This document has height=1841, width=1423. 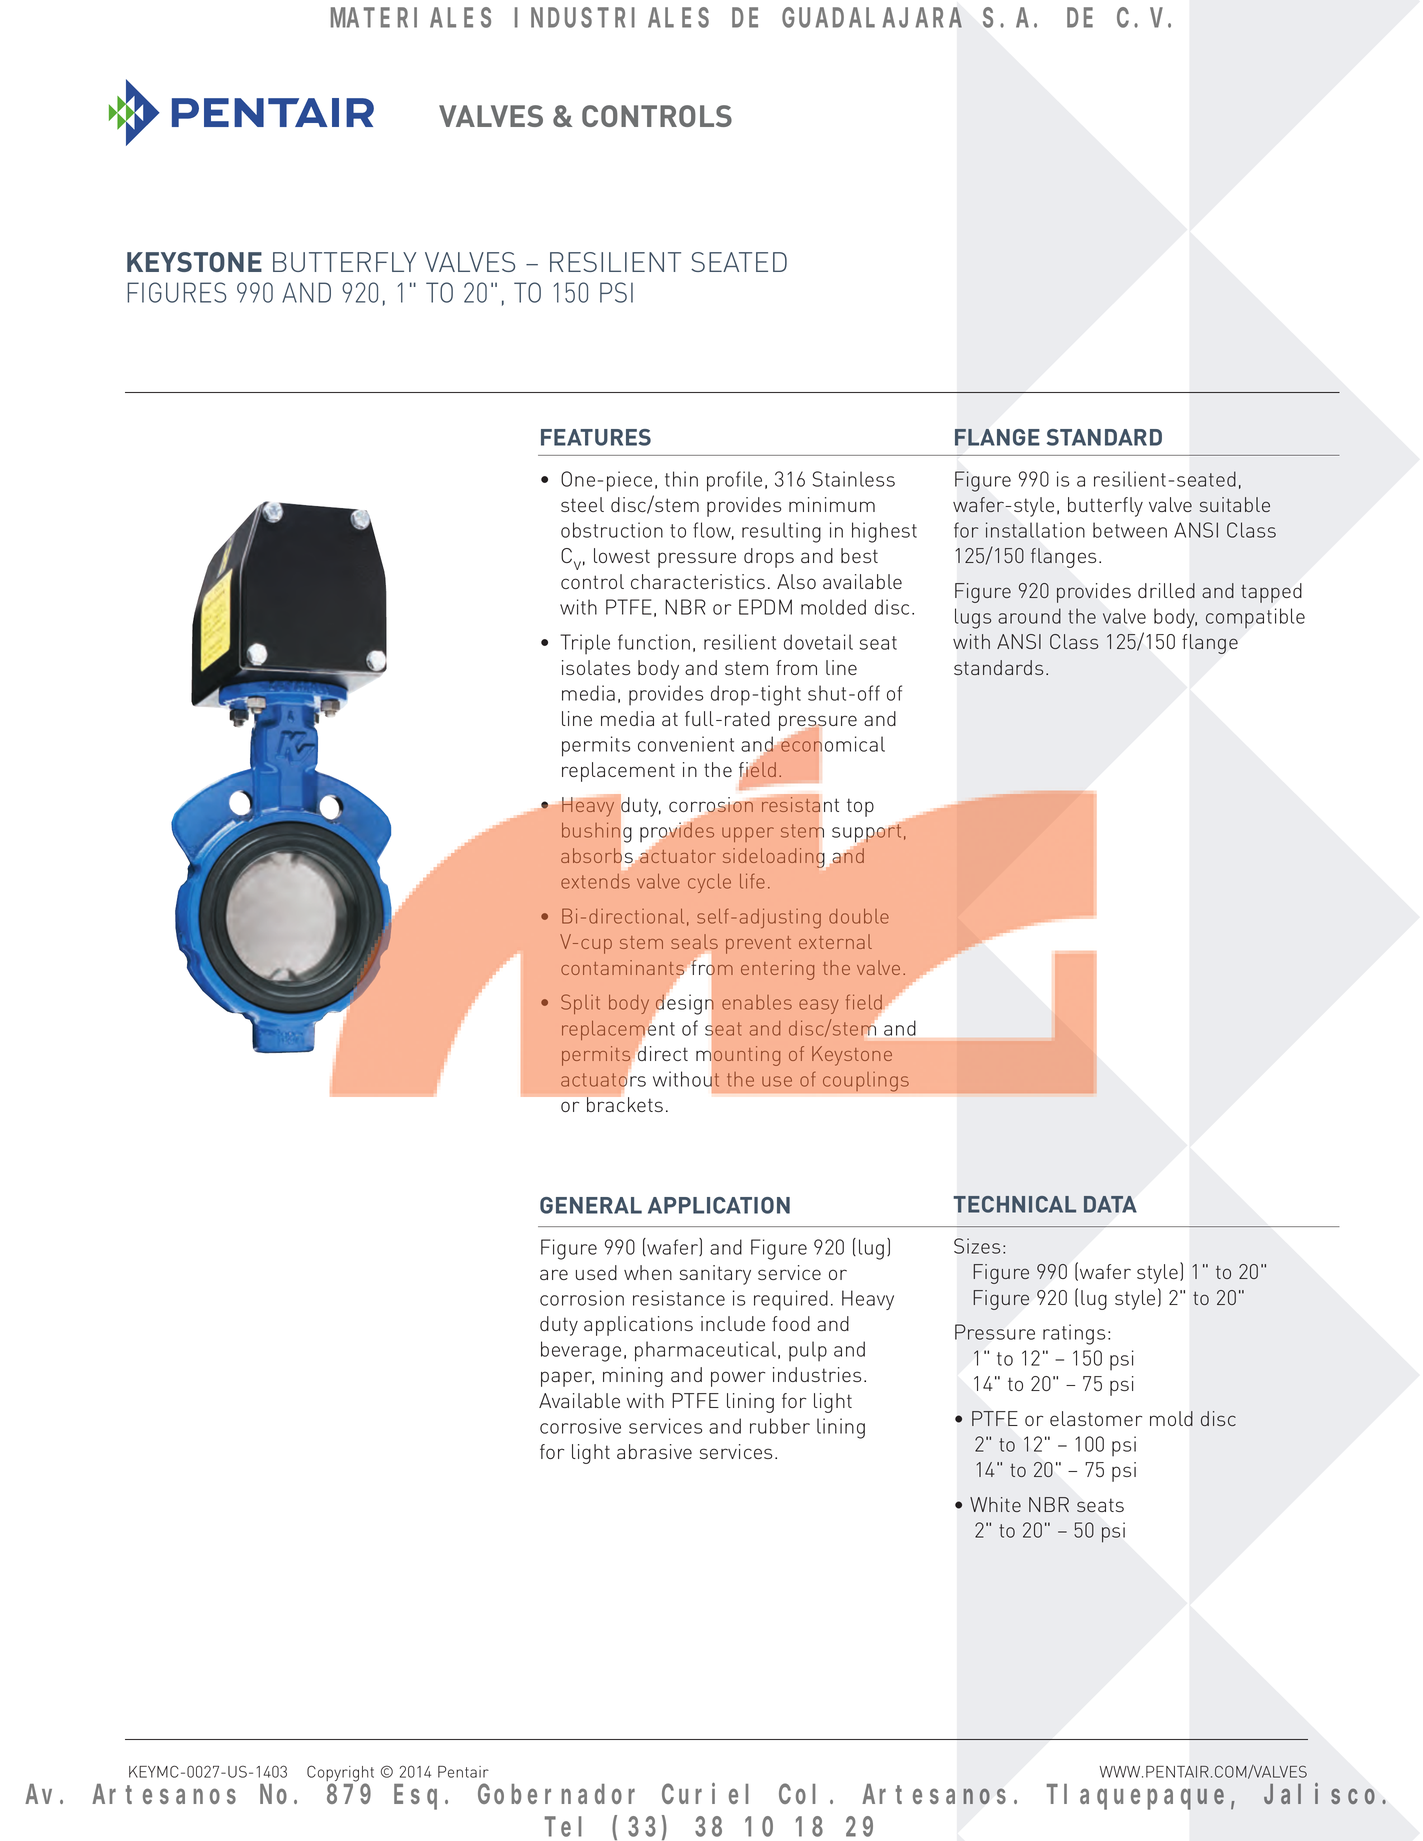 What do you see at coordinates (1096, 1418) in the document?
I see `elastomer` at bounding box center [1096, 1418].
